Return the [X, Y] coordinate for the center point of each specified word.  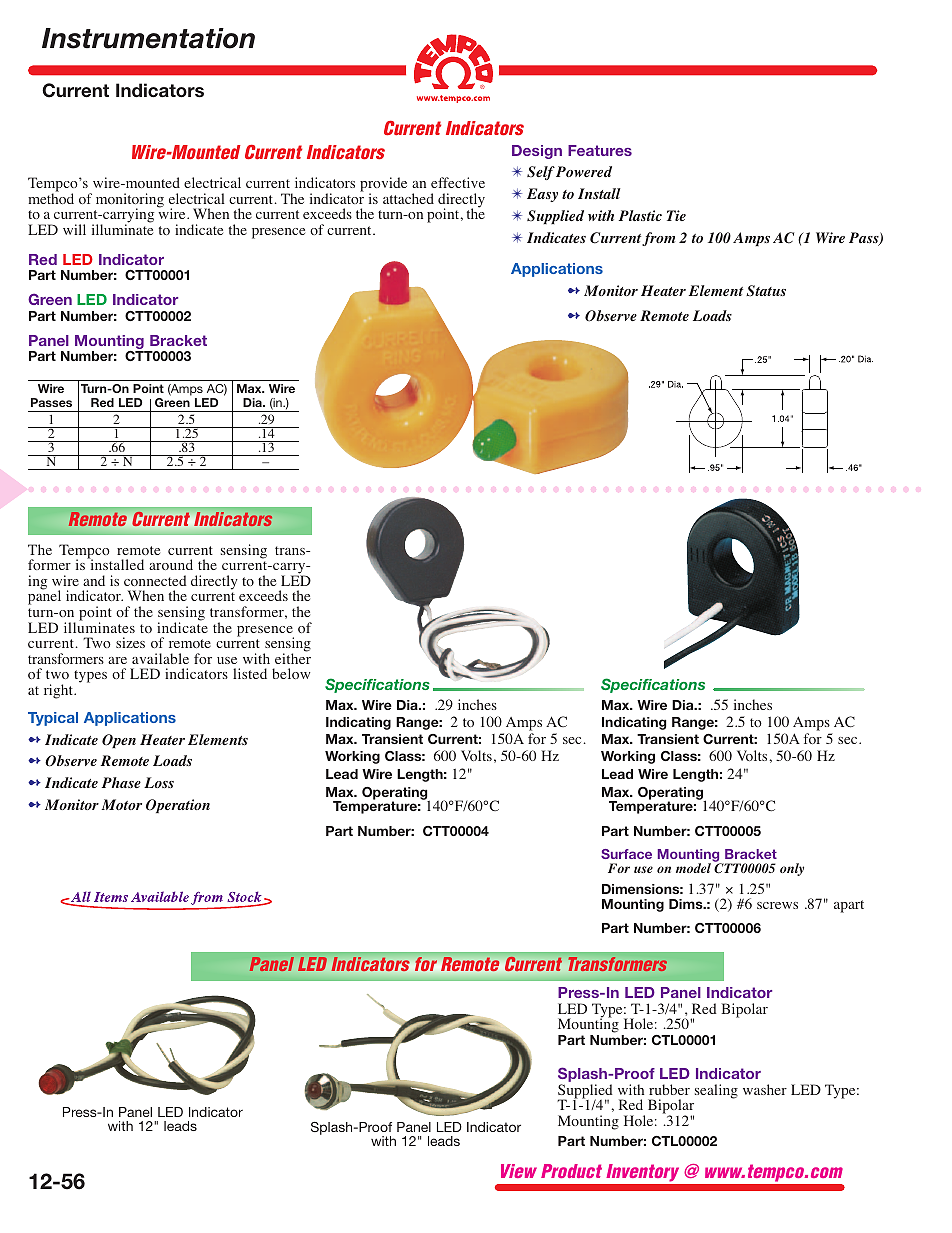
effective [458, 182]
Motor [122, 804]
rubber [669, 1089]
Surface [626, 854]
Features [600, 150]
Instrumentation [148, 38]
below [291, 673]
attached [408, 198]
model [693, 868]
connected [155, 580]
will [74, 229]
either [293, 657]
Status [766, 291]
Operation [178, 806]
